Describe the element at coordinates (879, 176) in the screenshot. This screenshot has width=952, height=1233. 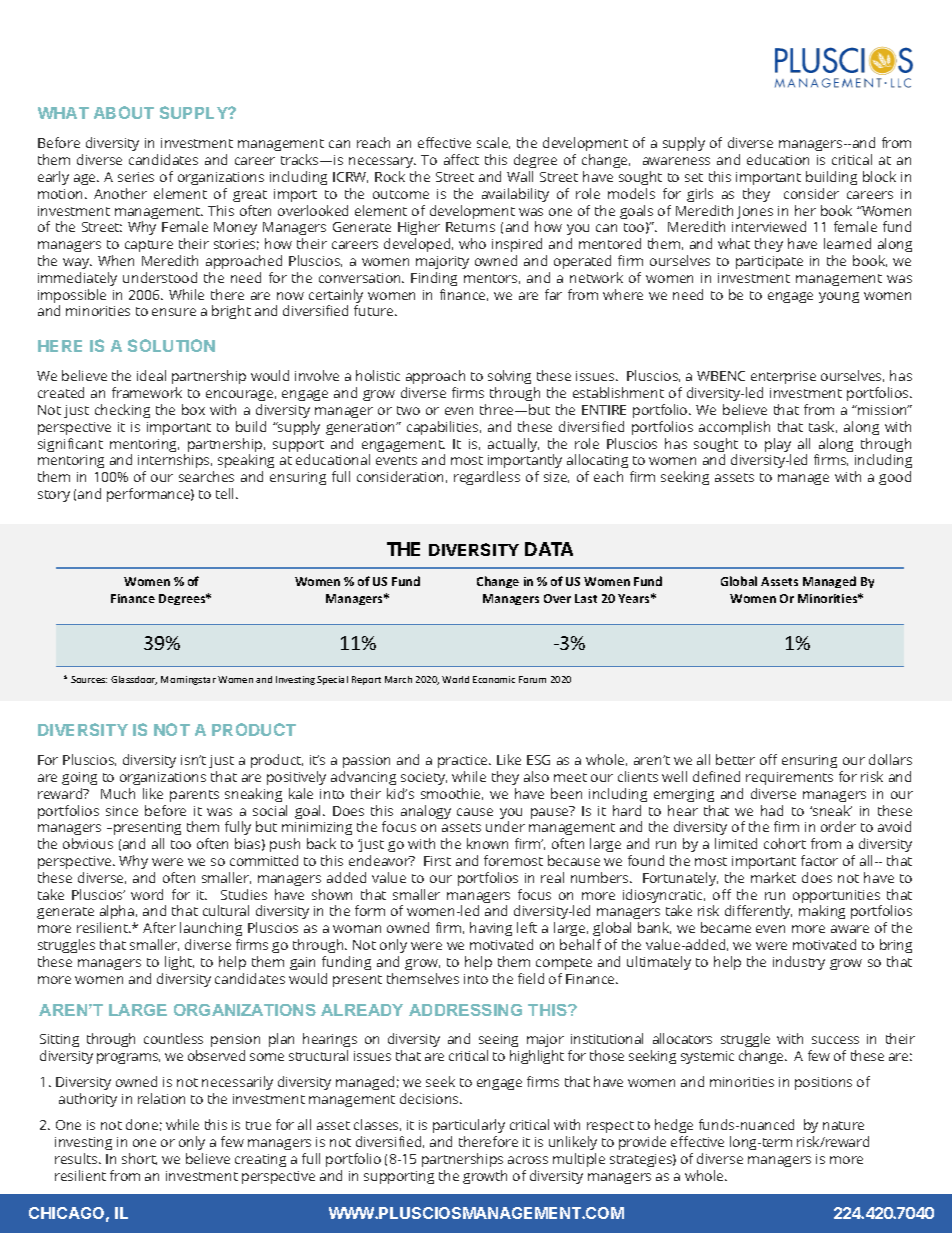
I see `block` at that location.
